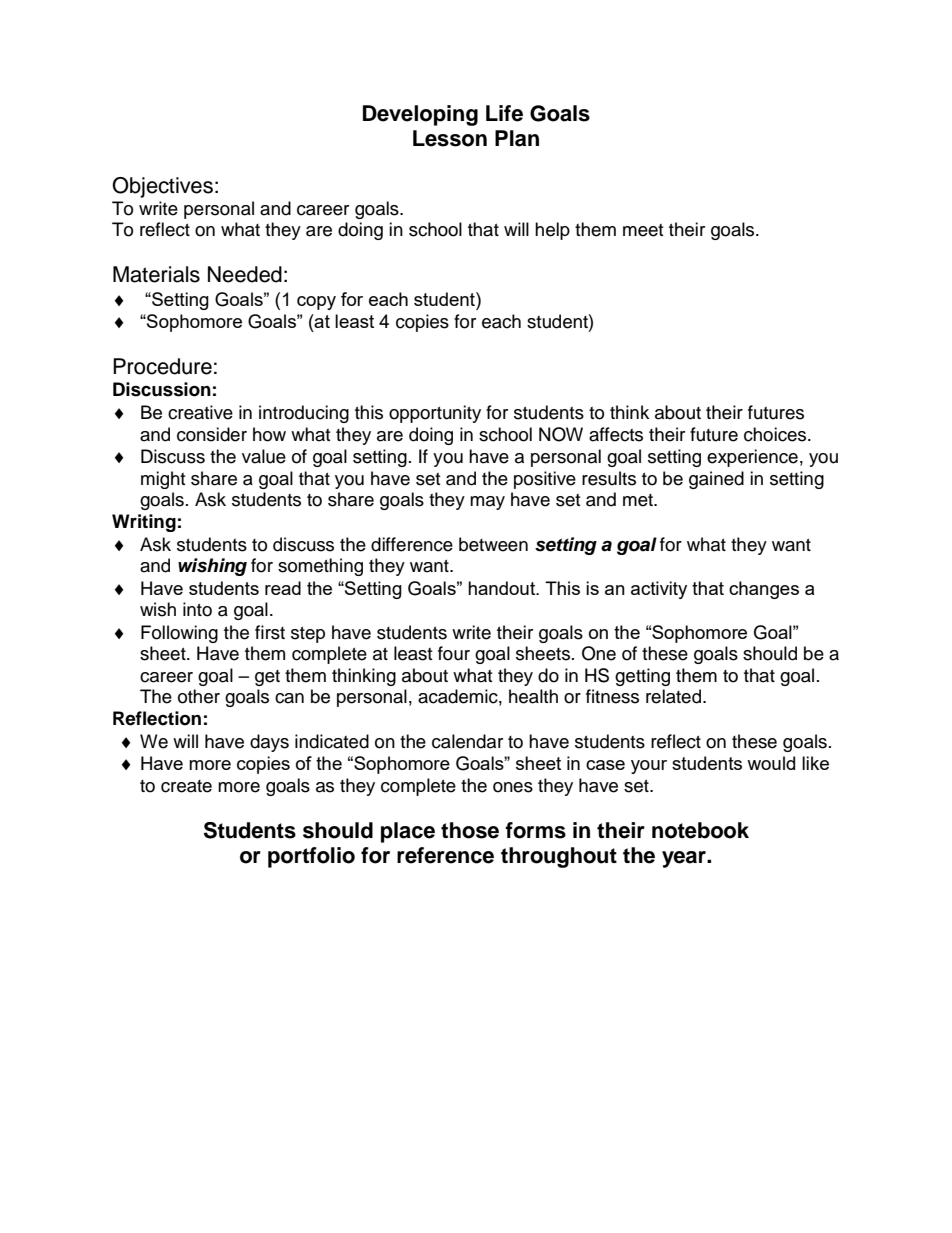 The image size is (952, 1233). What do you see at coordinates (675, 696) in the page?
I see `related` at bounding box center [675, 696].
